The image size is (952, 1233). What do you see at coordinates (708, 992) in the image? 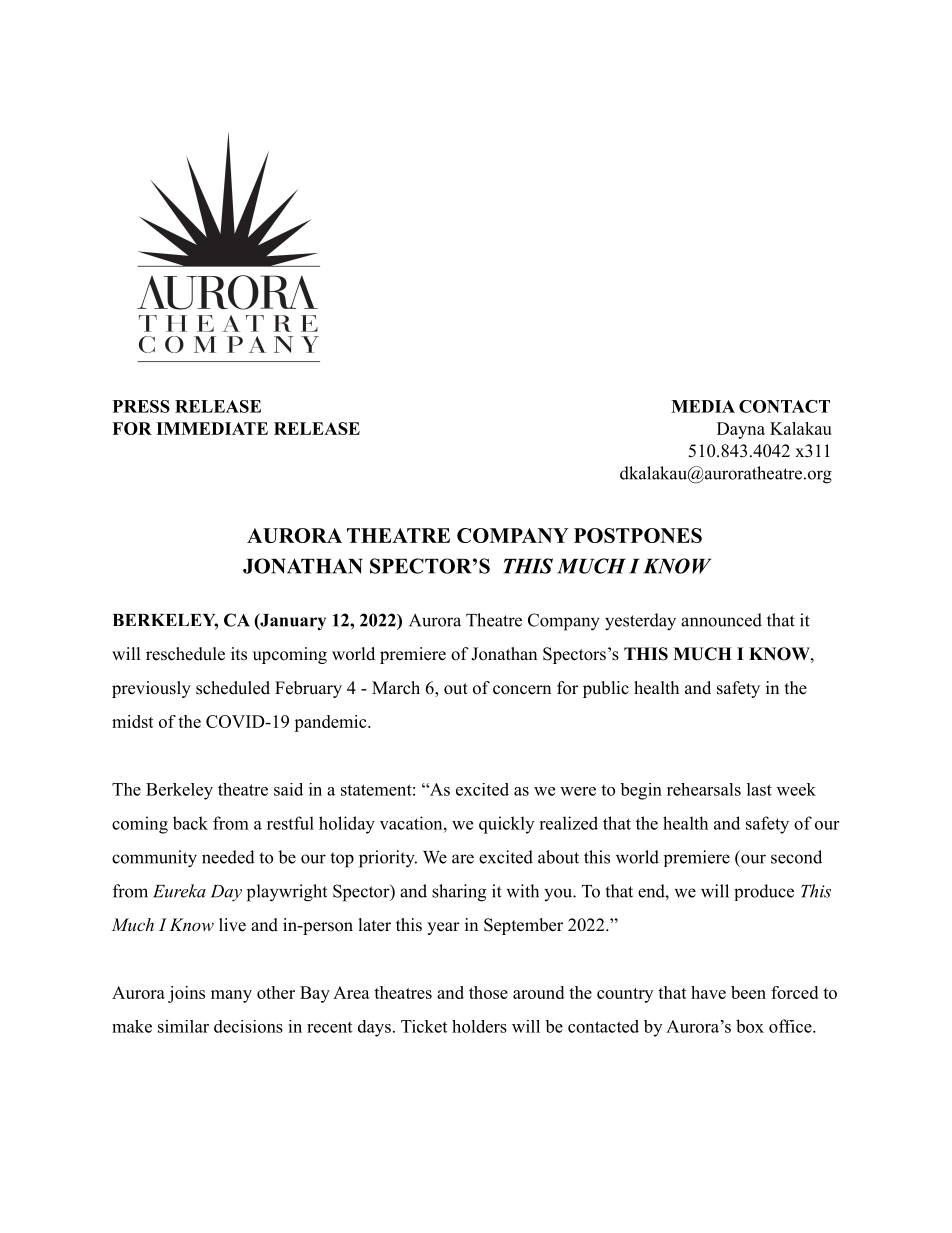
I see `have` at bounding box center [708, 992].
